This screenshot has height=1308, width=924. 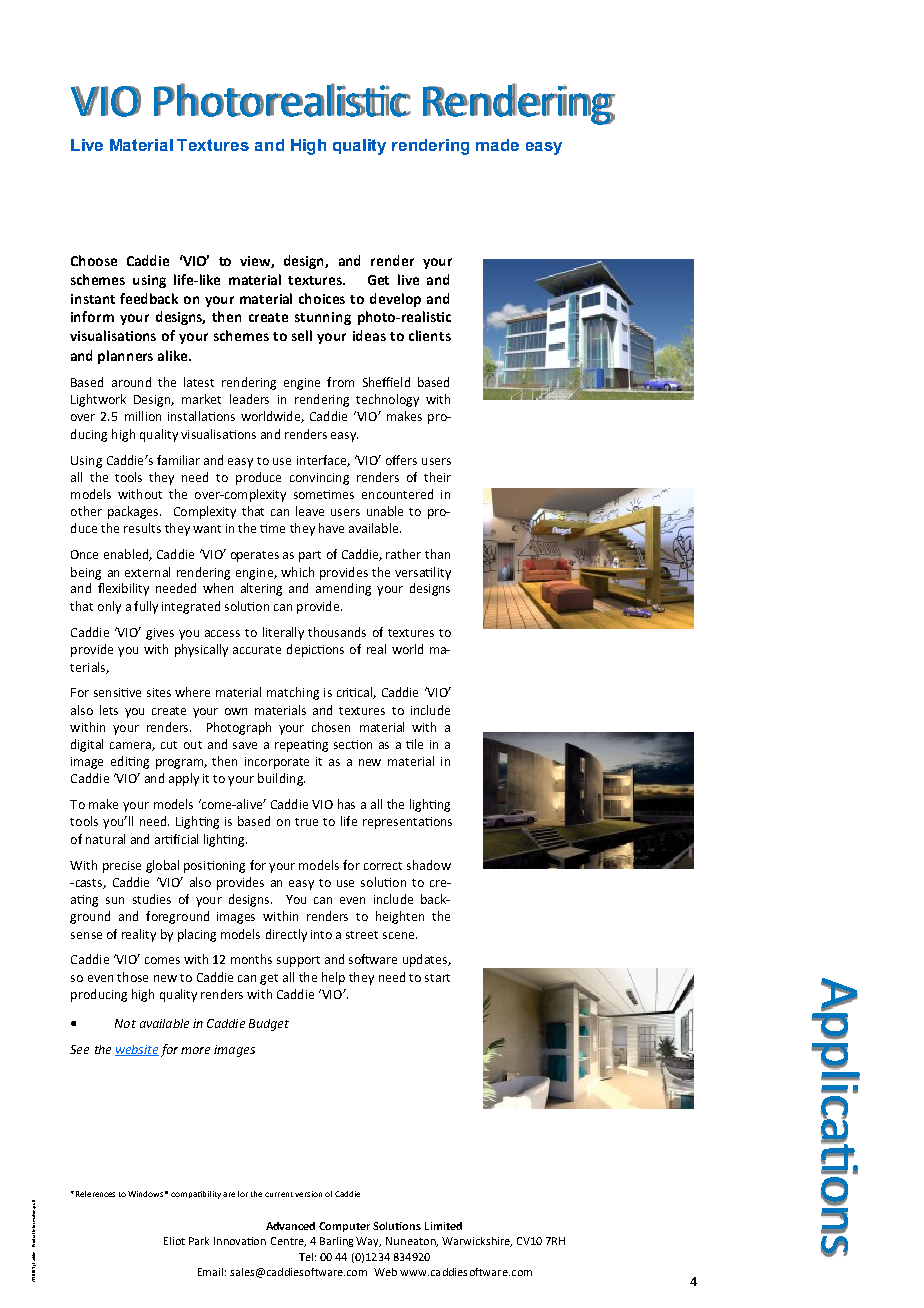 I want to click on leave, so click(x=310, y=511).
